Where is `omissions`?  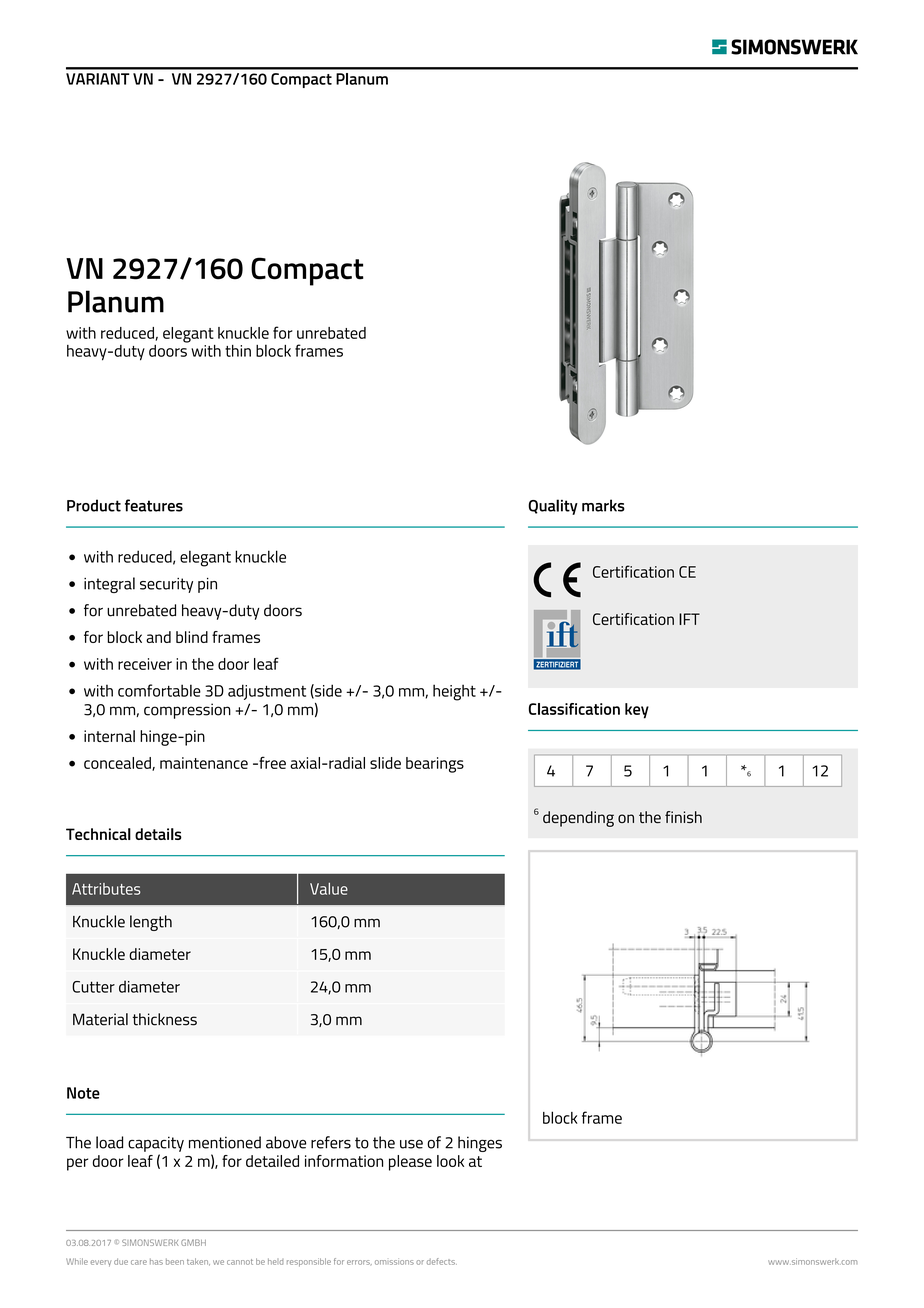
omissions is located at coordinates (394, 1261).
